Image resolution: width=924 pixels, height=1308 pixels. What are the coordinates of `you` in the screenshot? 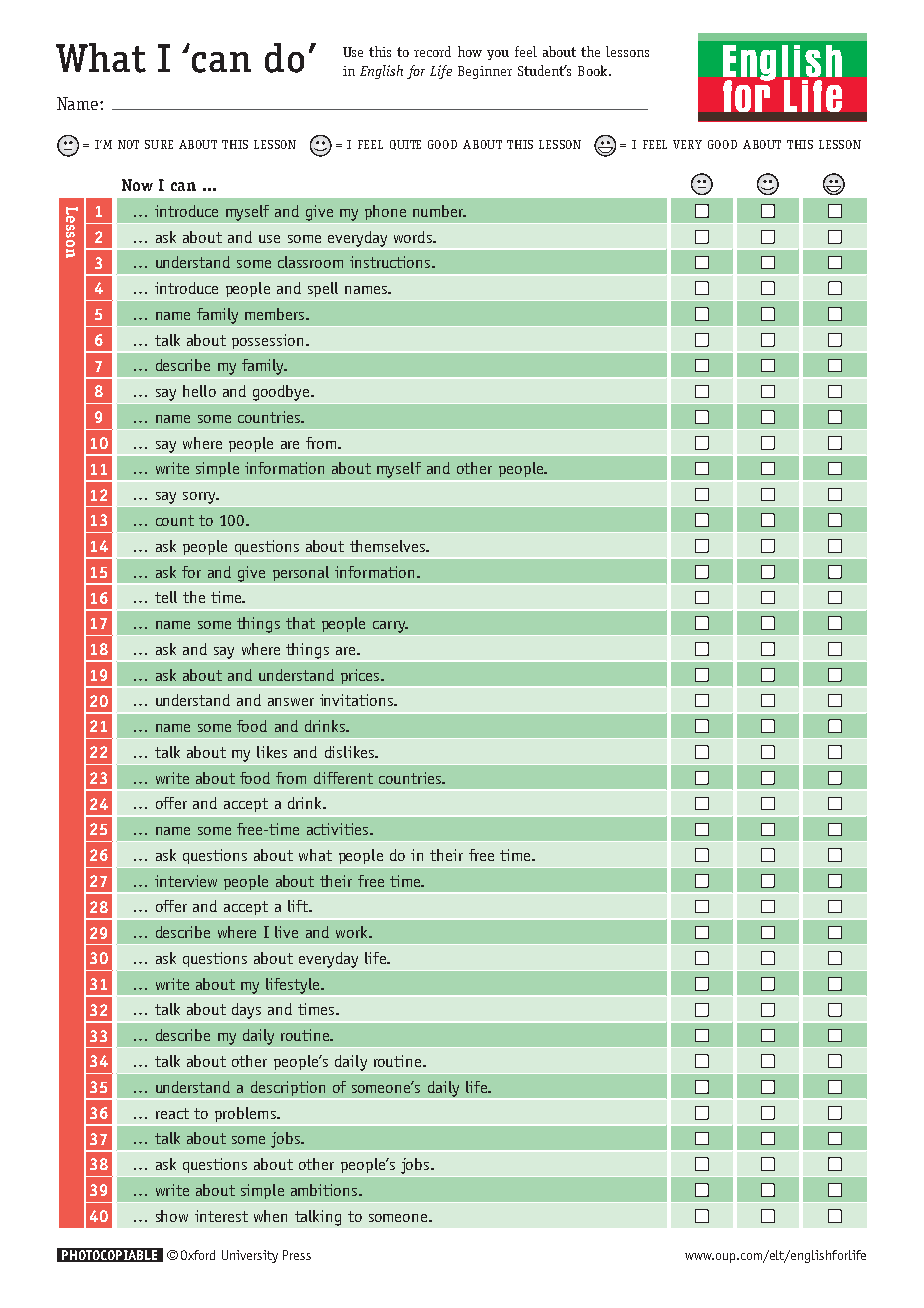 It's located at (498, 55).
